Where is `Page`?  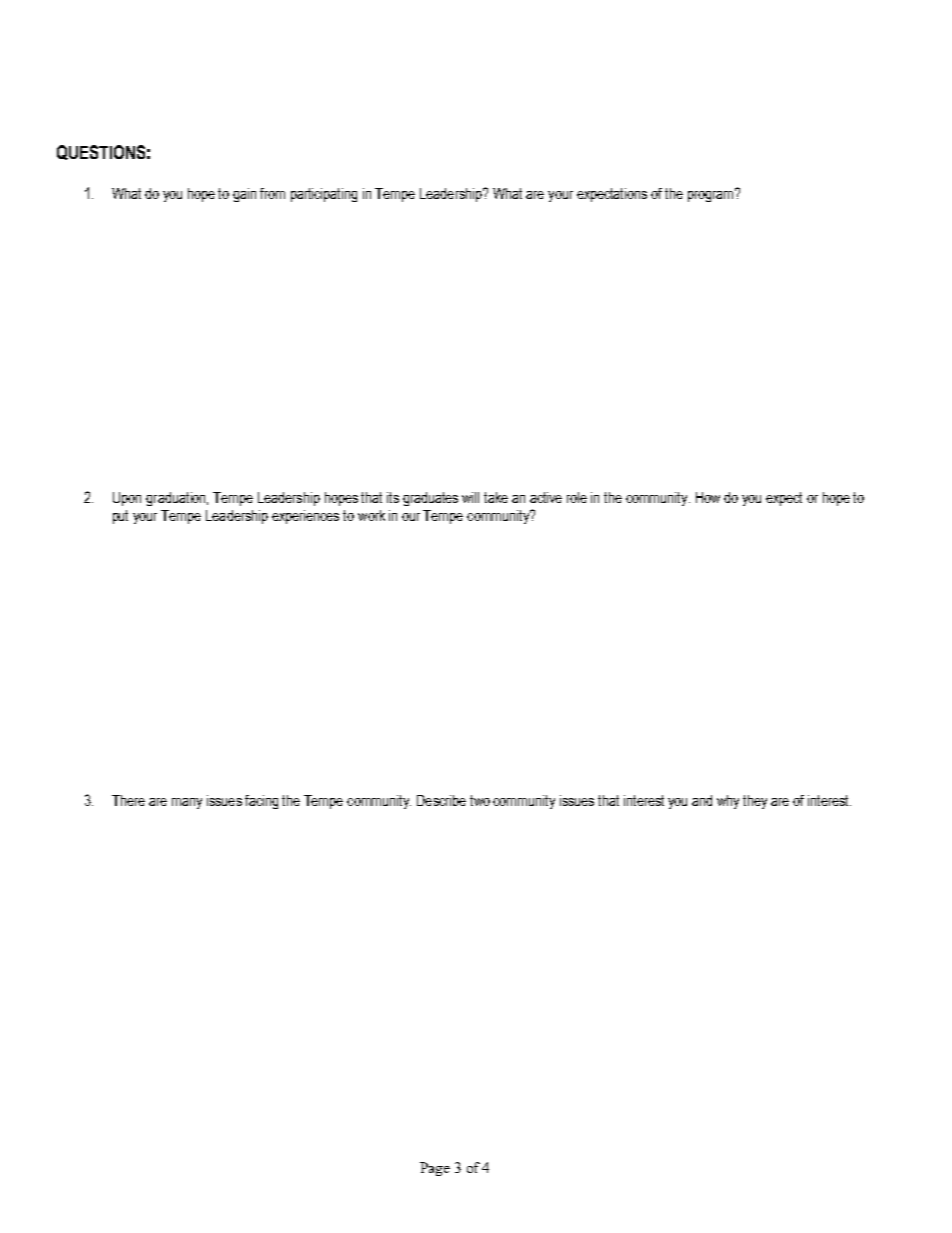
Page is located at coordinates (435, 1169).
